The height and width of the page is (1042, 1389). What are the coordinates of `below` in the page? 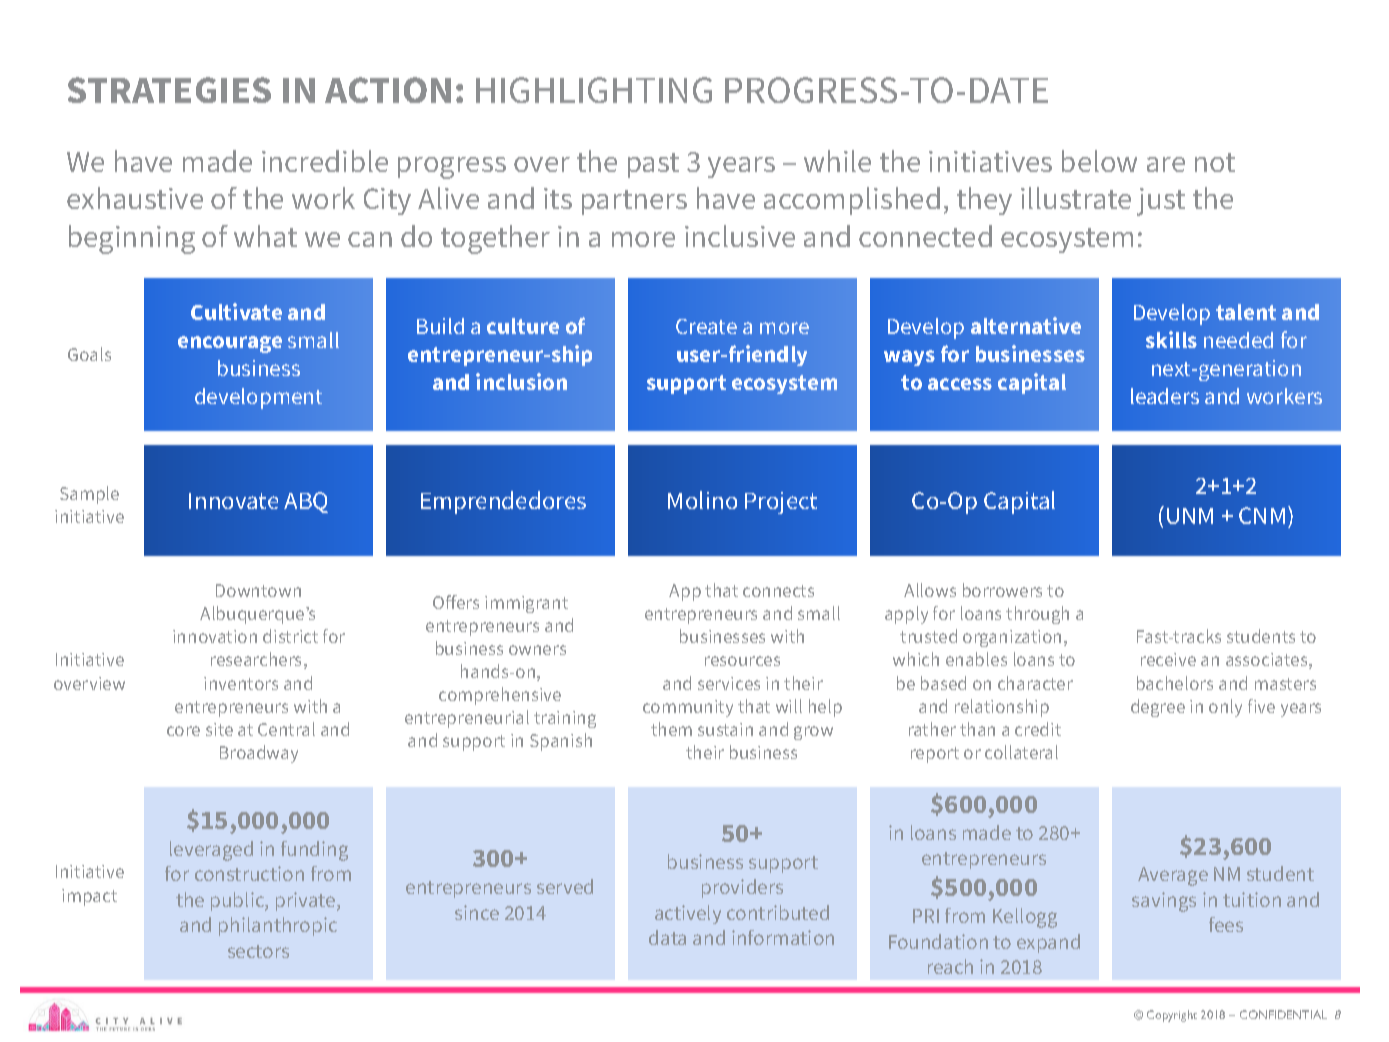 It's located at (1099, 161).
